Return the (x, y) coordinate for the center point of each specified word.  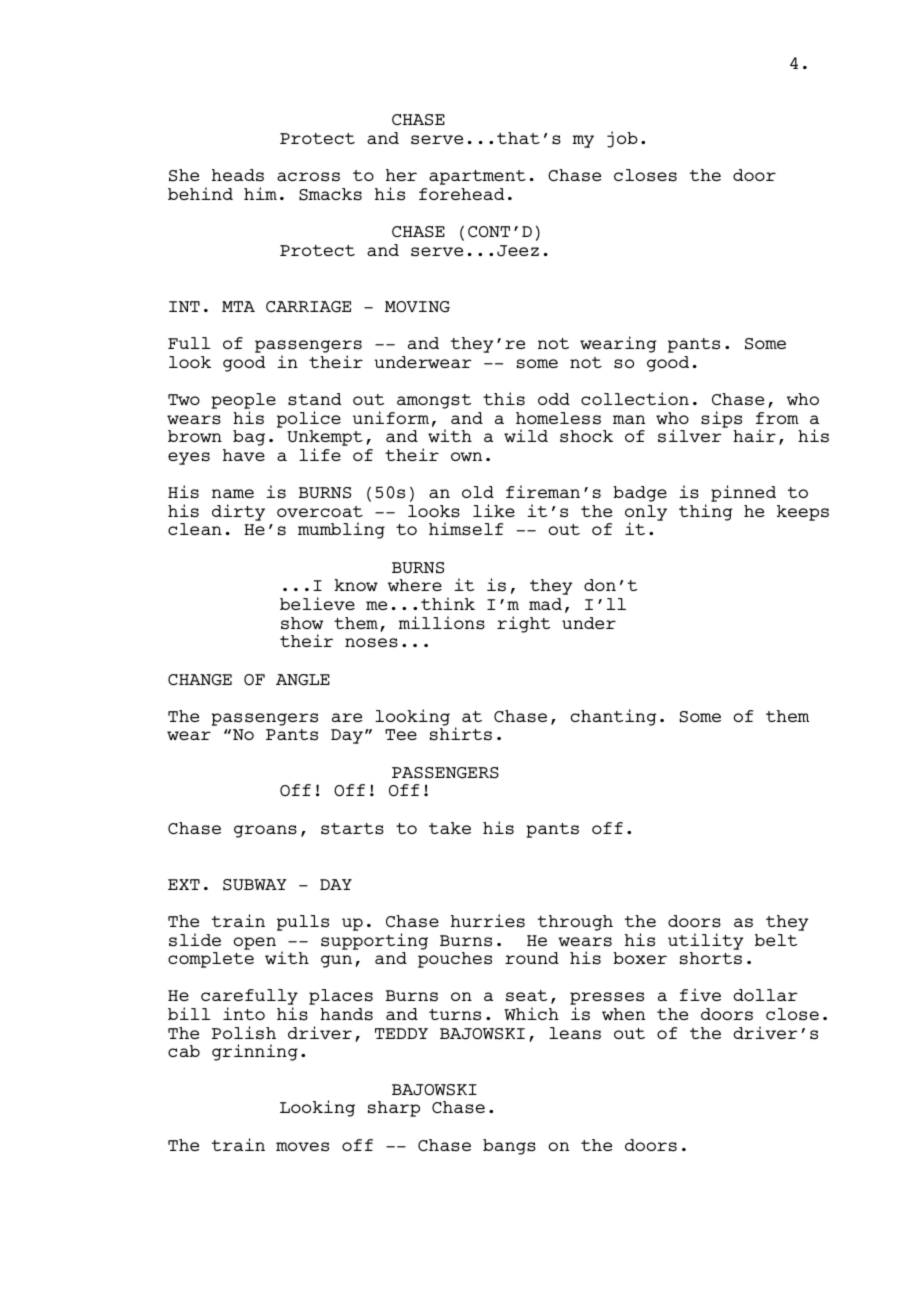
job (622, 139)
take (450, 828)
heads (238, 175)
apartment (477, 177)
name (233, 493)
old (478, 492)
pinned (743, 493)
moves (302, 1147)
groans (265, 831)
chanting (614, 717)
